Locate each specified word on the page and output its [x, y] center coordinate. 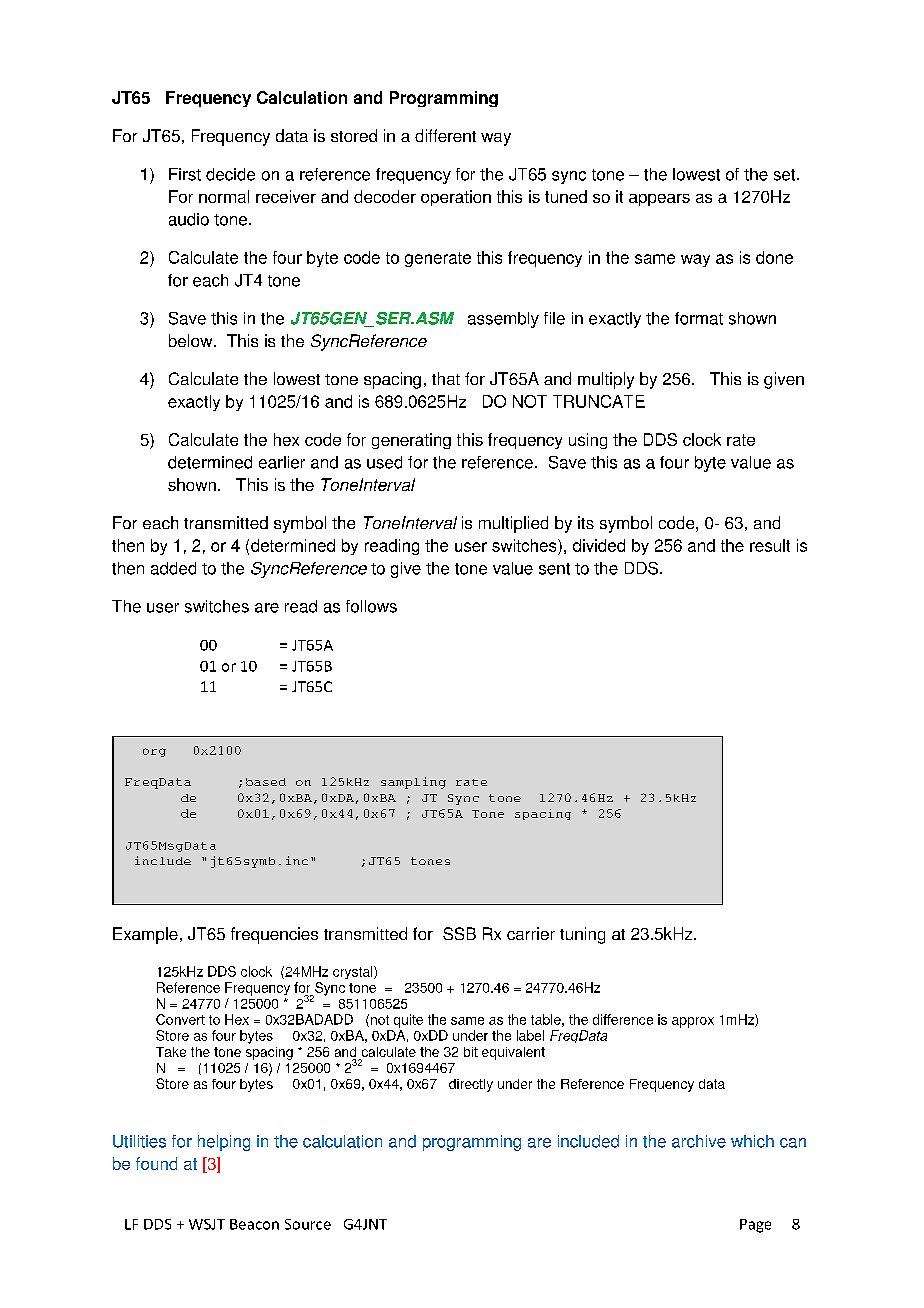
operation [456, 198]
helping [224, 1143]
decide [230, 174]
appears [659, 200]
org [154, 752]
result [770, 545]
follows [371, 606]
